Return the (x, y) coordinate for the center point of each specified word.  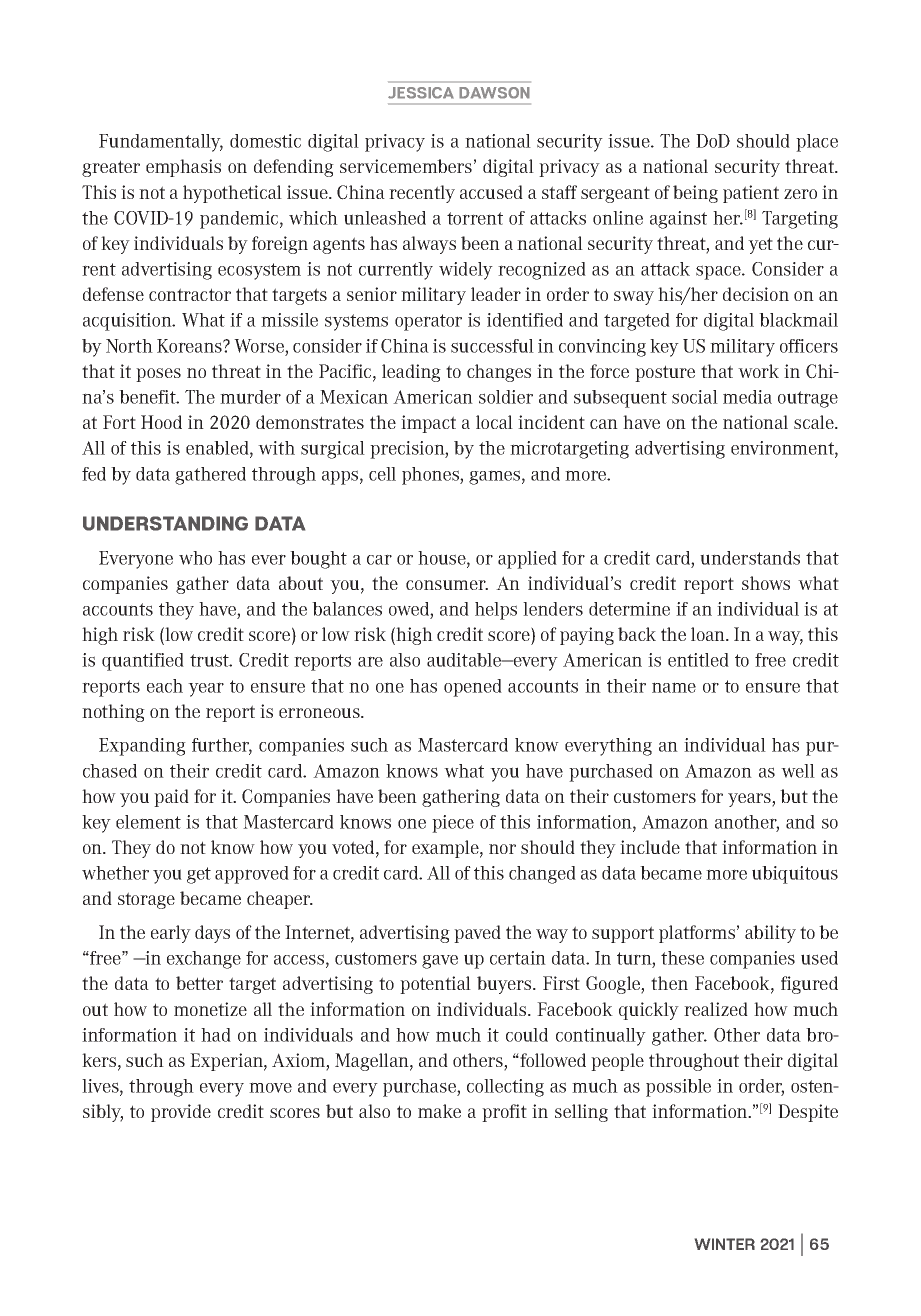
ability (770, 934)
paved (477, 934)
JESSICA (421, 93)
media (747, 397)
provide (181, 1113)
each (165, 686)
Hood (161, 422)
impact (428, 424)
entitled (698, 660)
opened (473, 688)
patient (751, 194)
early (171, 934)
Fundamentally (161, 143)
